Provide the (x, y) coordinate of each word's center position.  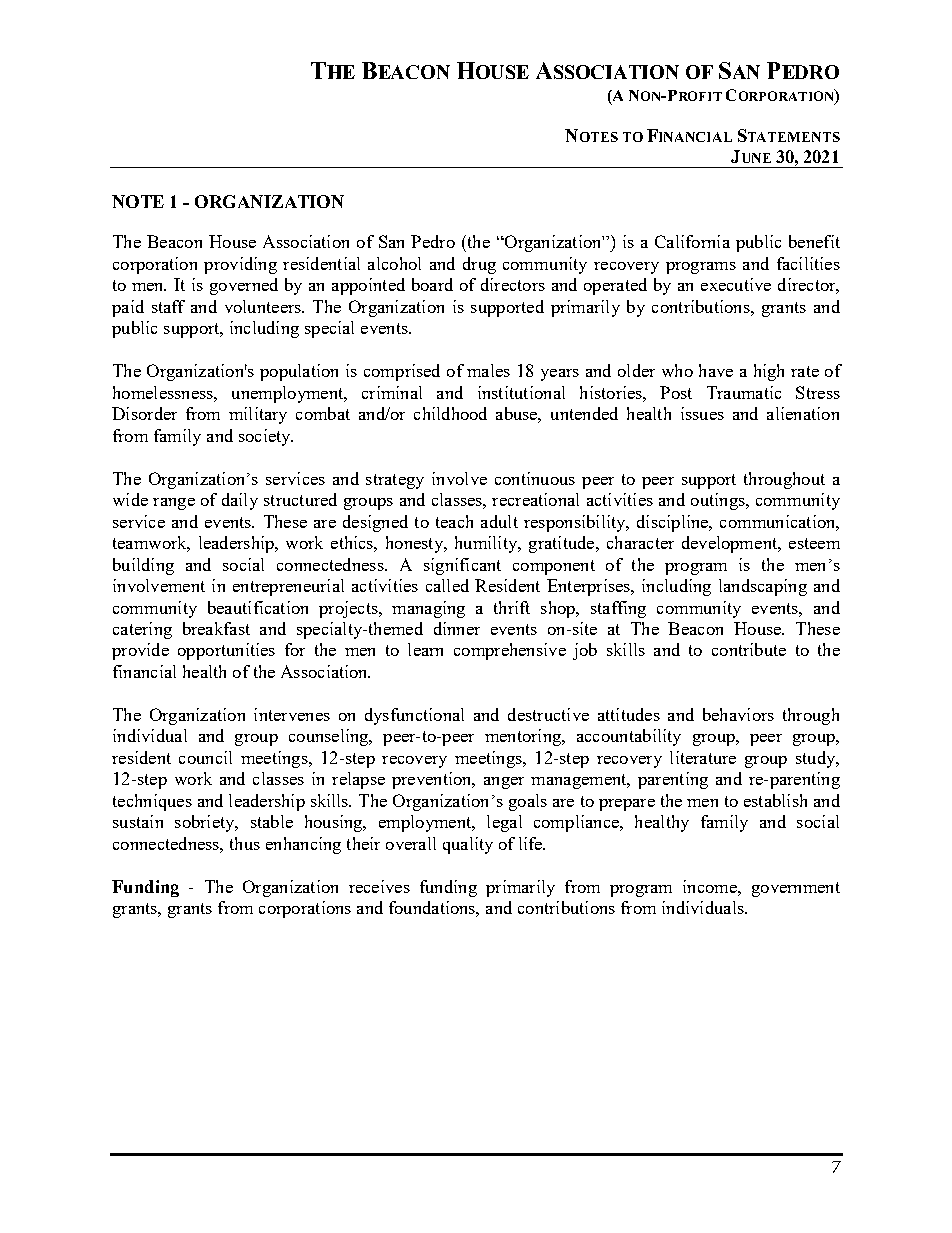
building (143, 566)
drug (479, 265)
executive (736, 284)
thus (245, 843)
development (731, 544)
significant (462, 566)
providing (240, 265)
